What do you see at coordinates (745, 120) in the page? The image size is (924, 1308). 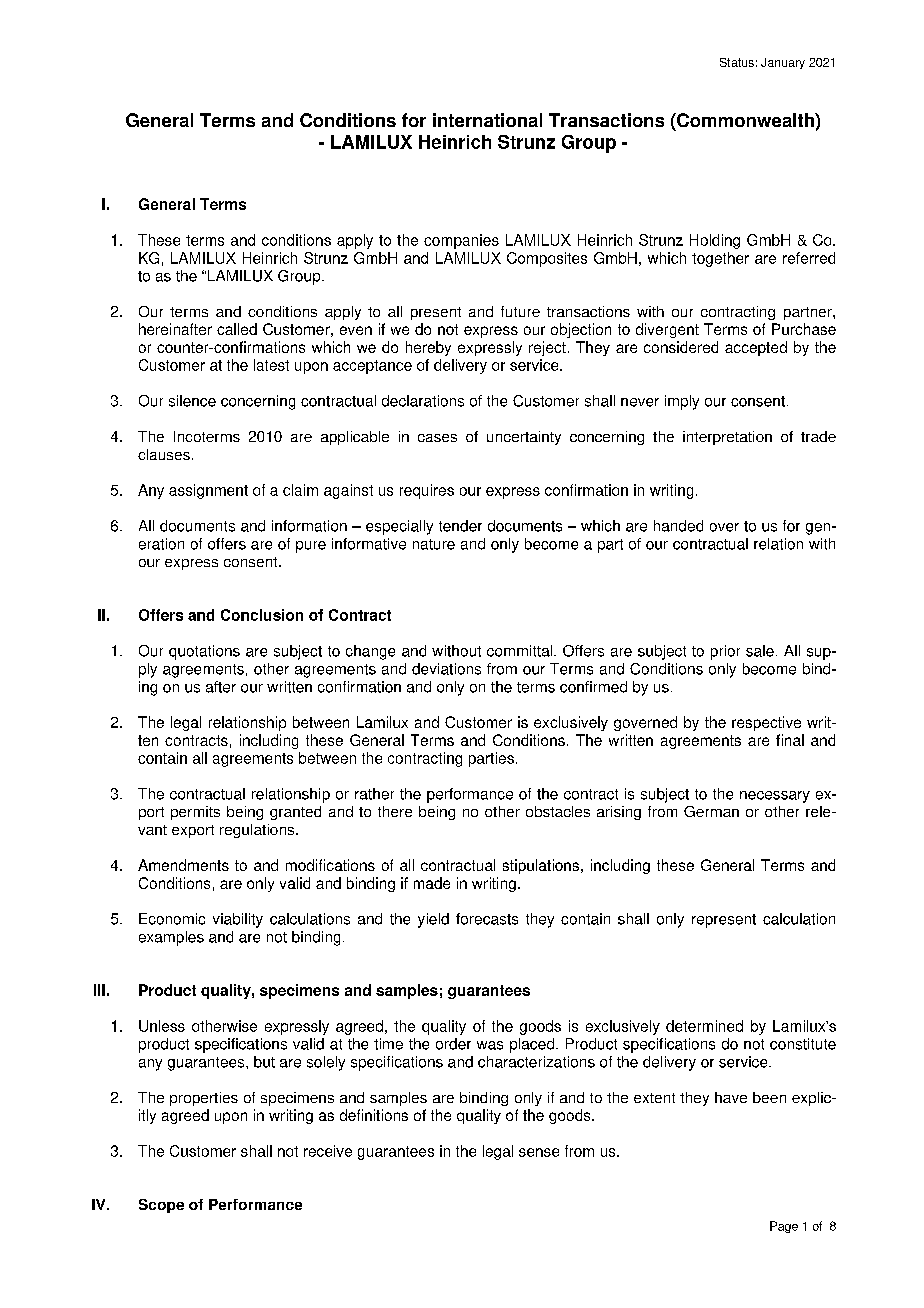 I see `Commonwealth` at bounding box center [745, 120].
